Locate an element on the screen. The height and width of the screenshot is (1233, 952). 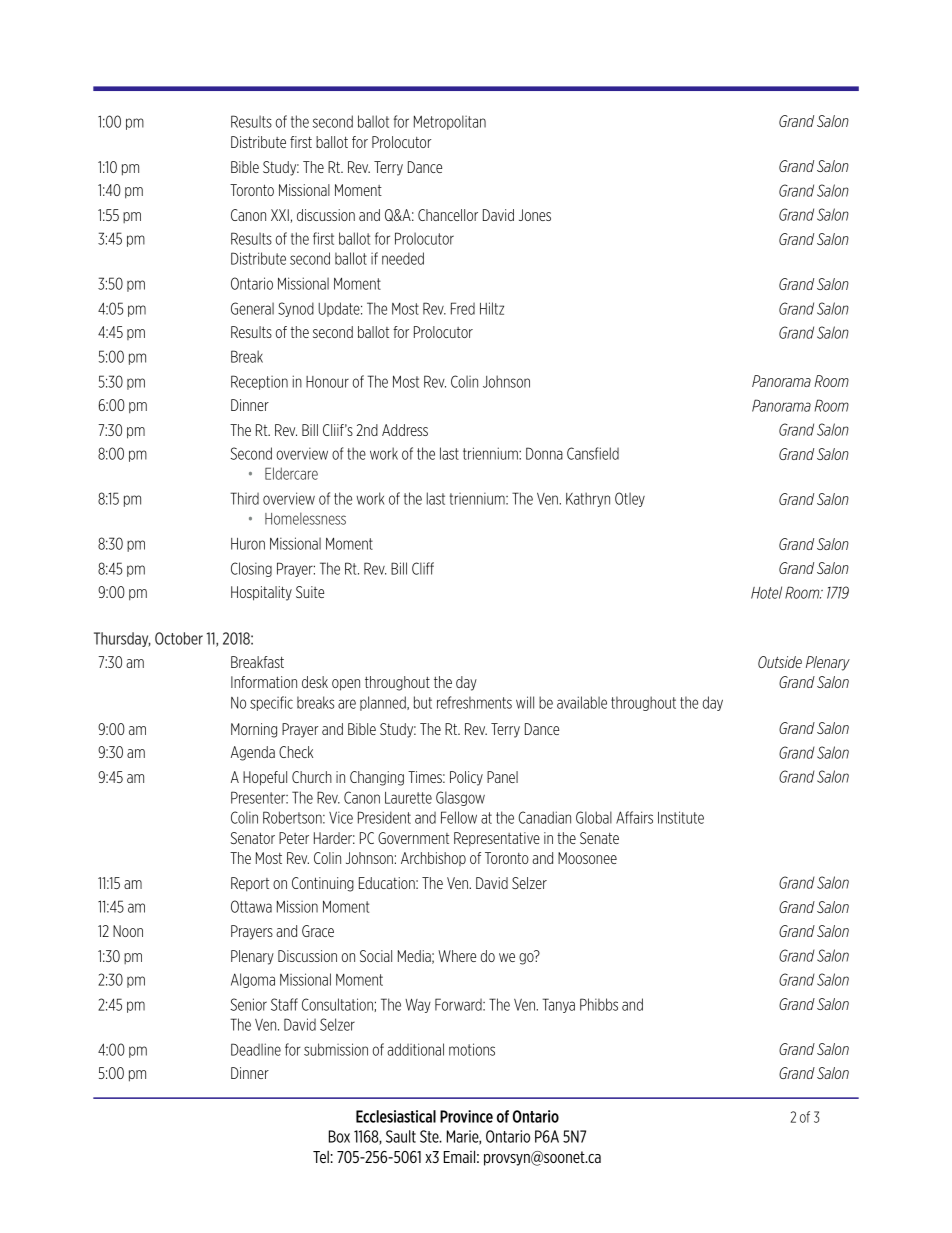
Archbishop is located at coordinates (433, 859).
